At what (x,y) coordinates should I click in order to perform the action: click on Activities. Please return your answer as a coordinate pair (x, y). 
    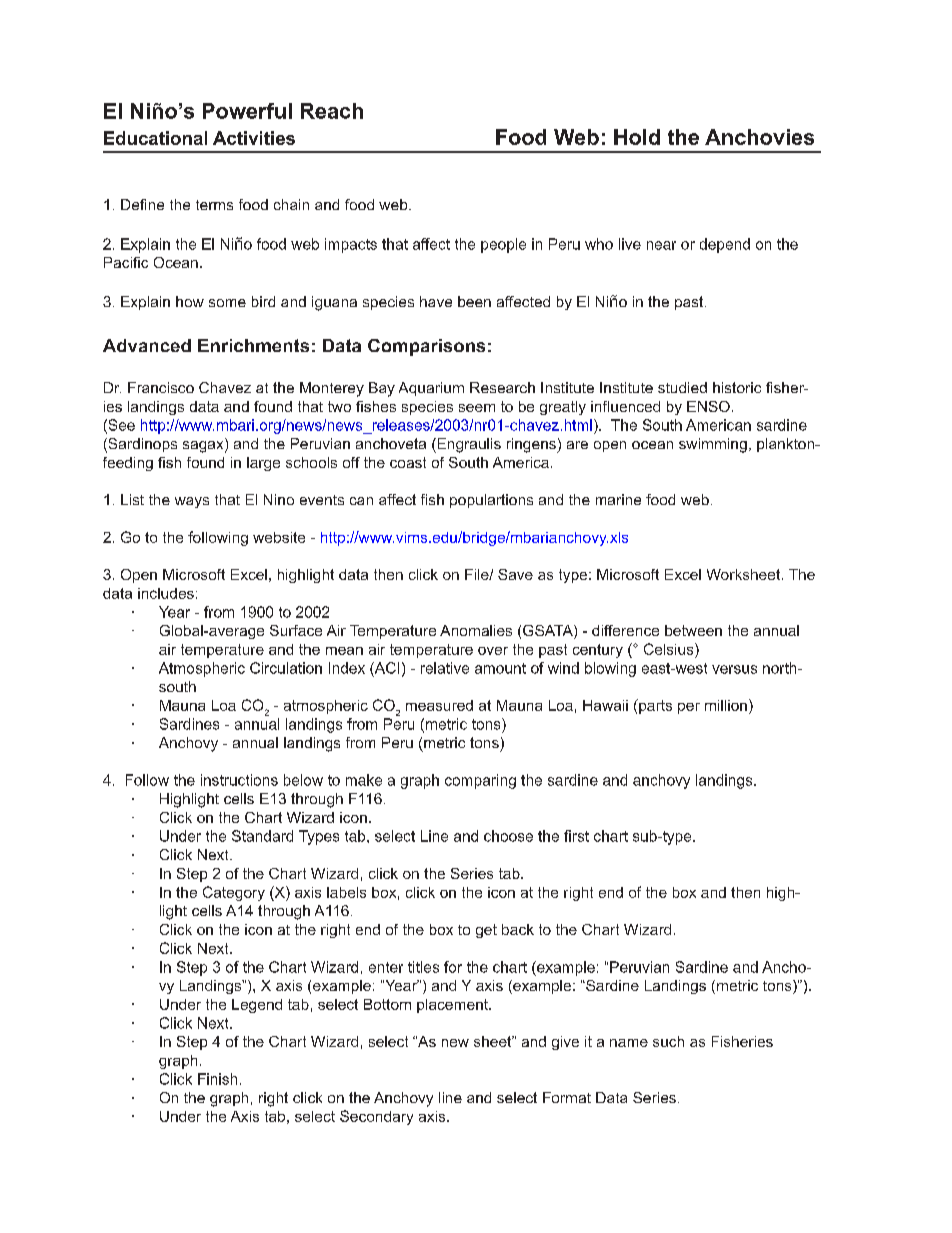
    Looking at the image, I should click on (254, 138).
